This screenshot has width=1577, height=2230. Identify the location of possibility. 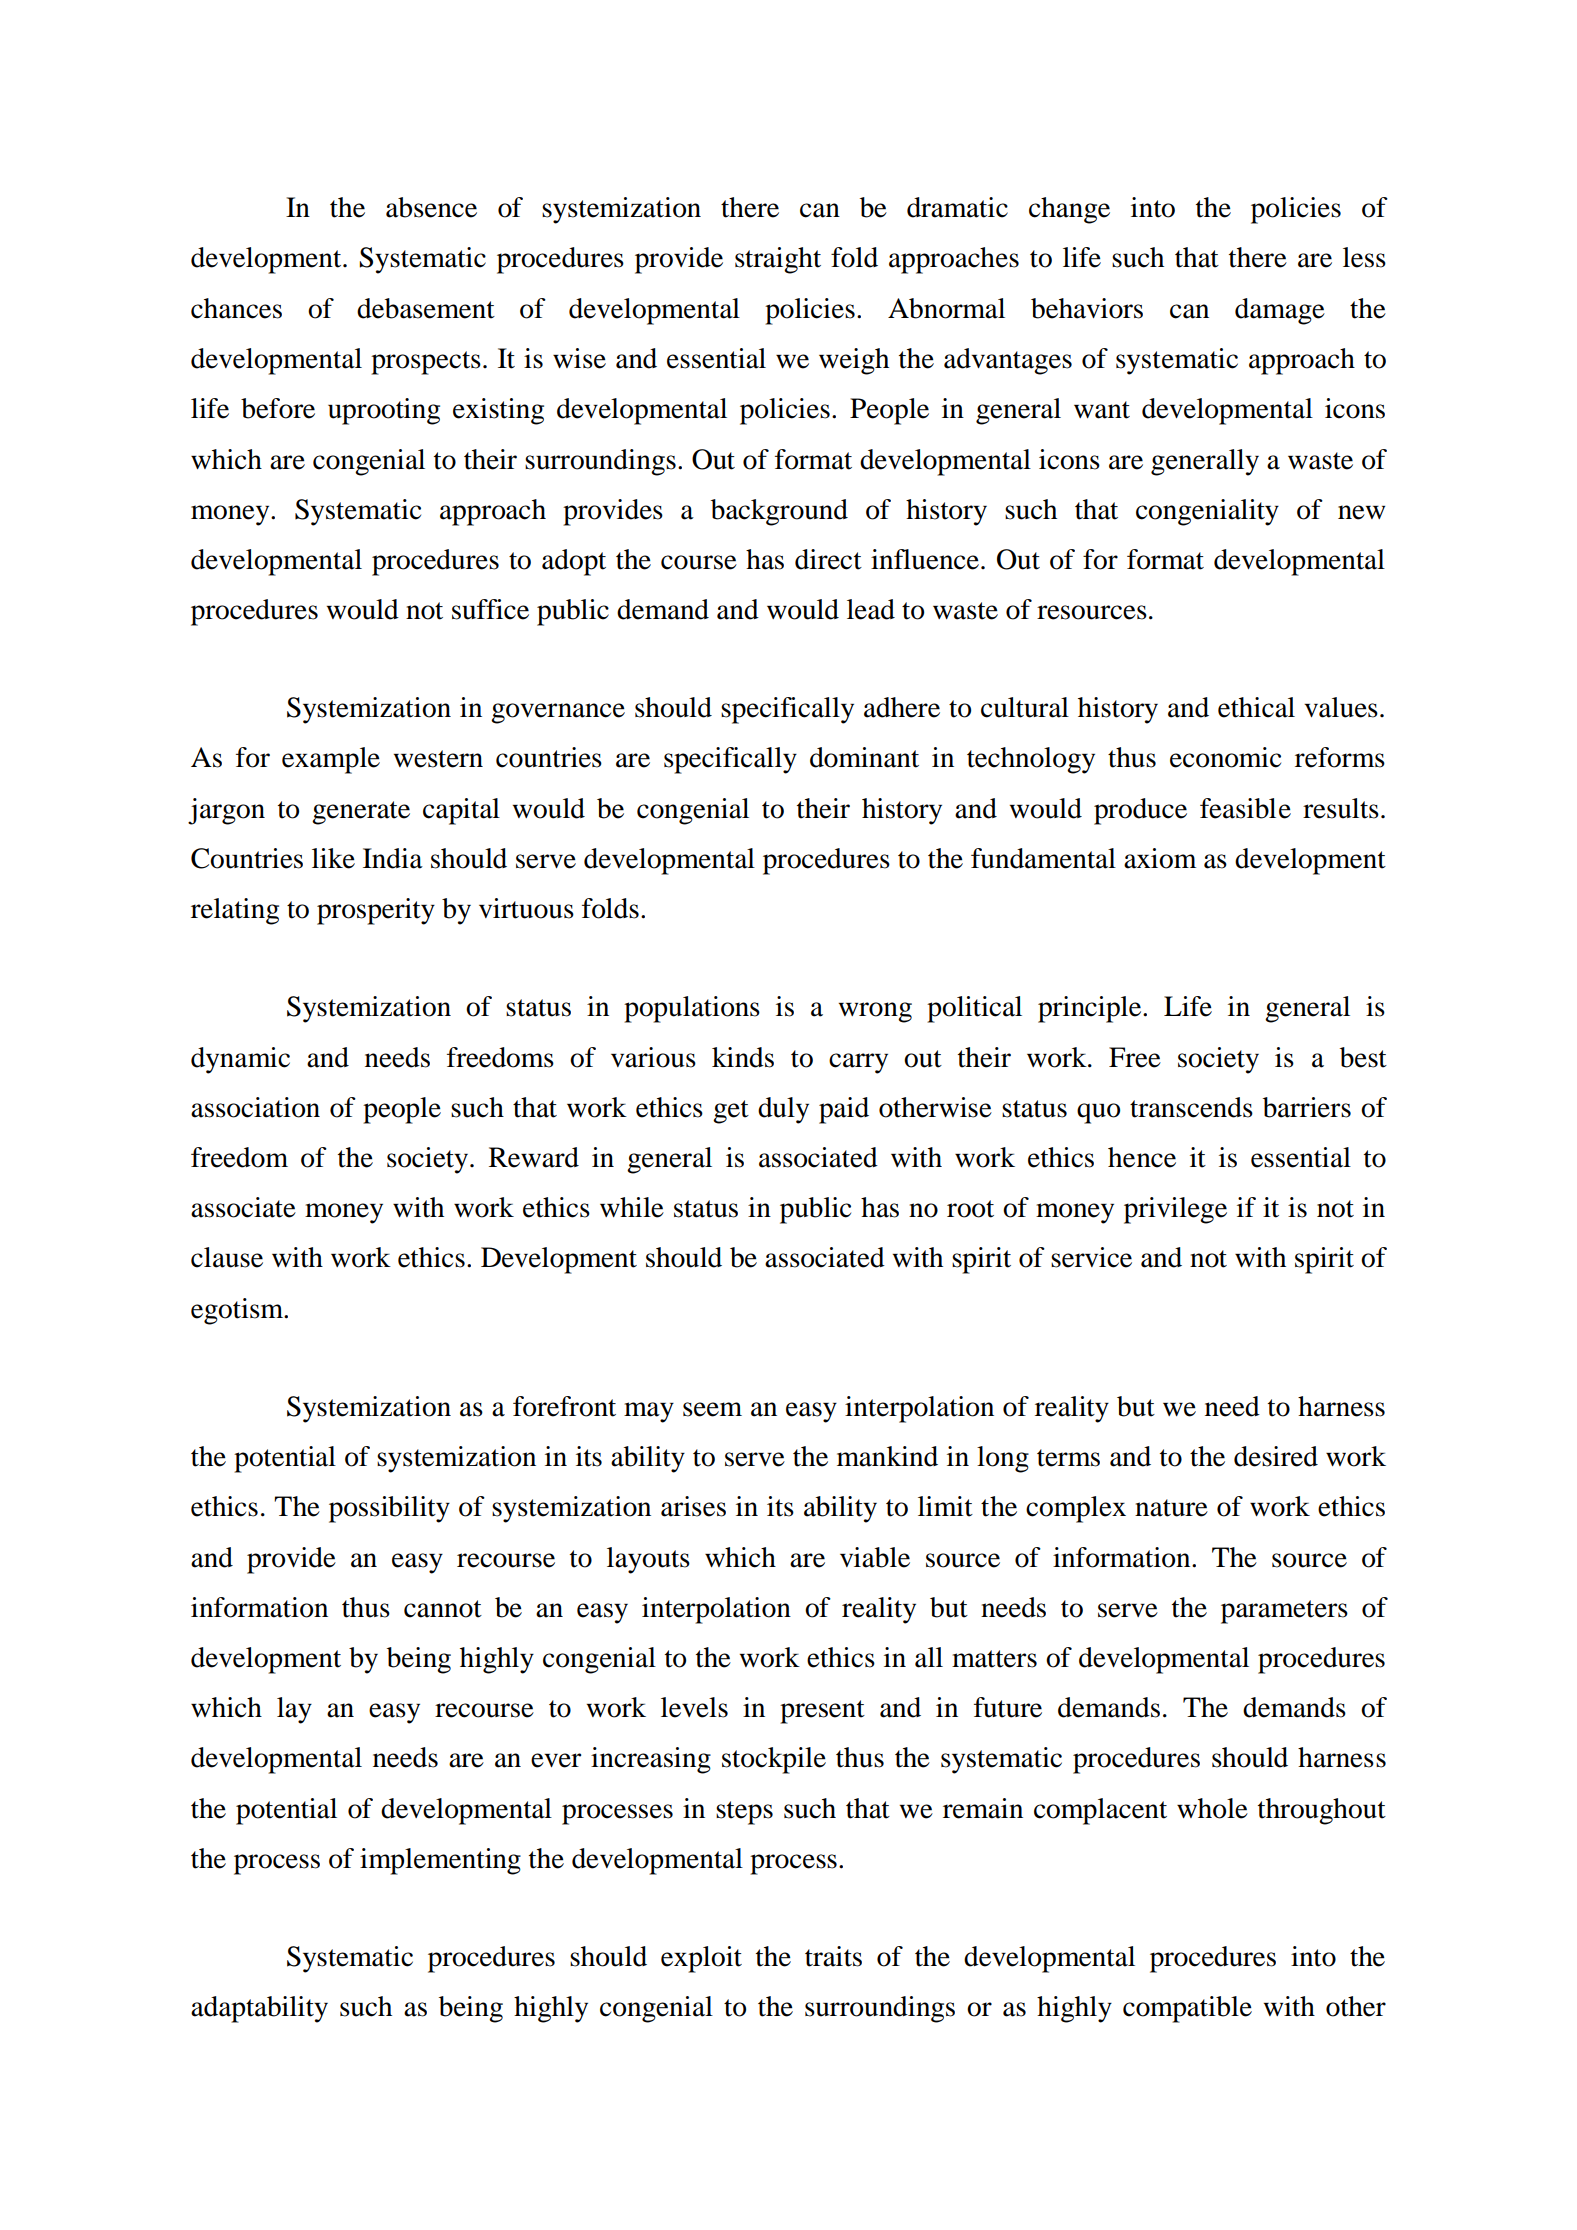
(389, 1509).
